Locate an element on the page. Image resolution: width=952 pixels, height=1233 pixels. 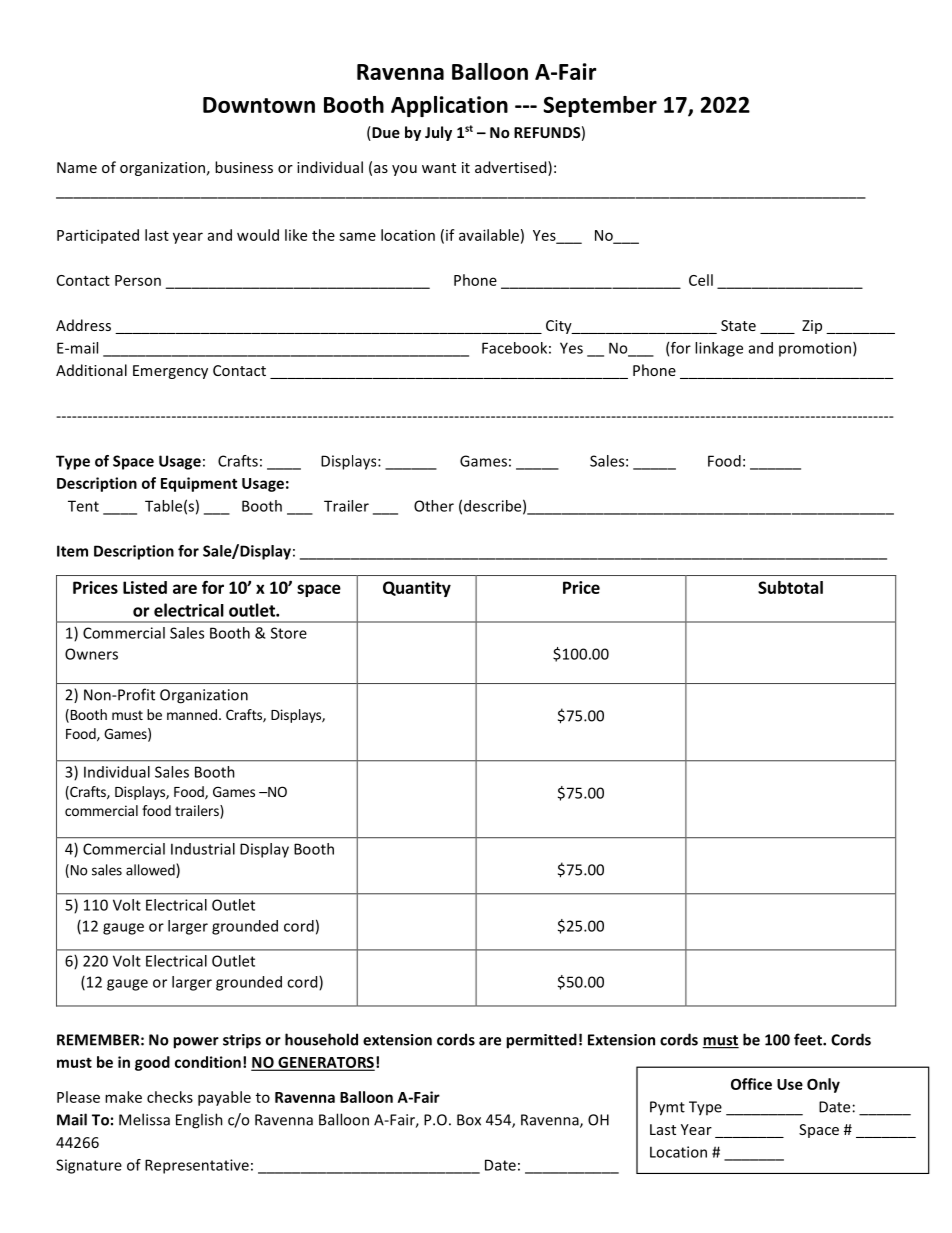
Listed is located at coordinates (145, 587).
